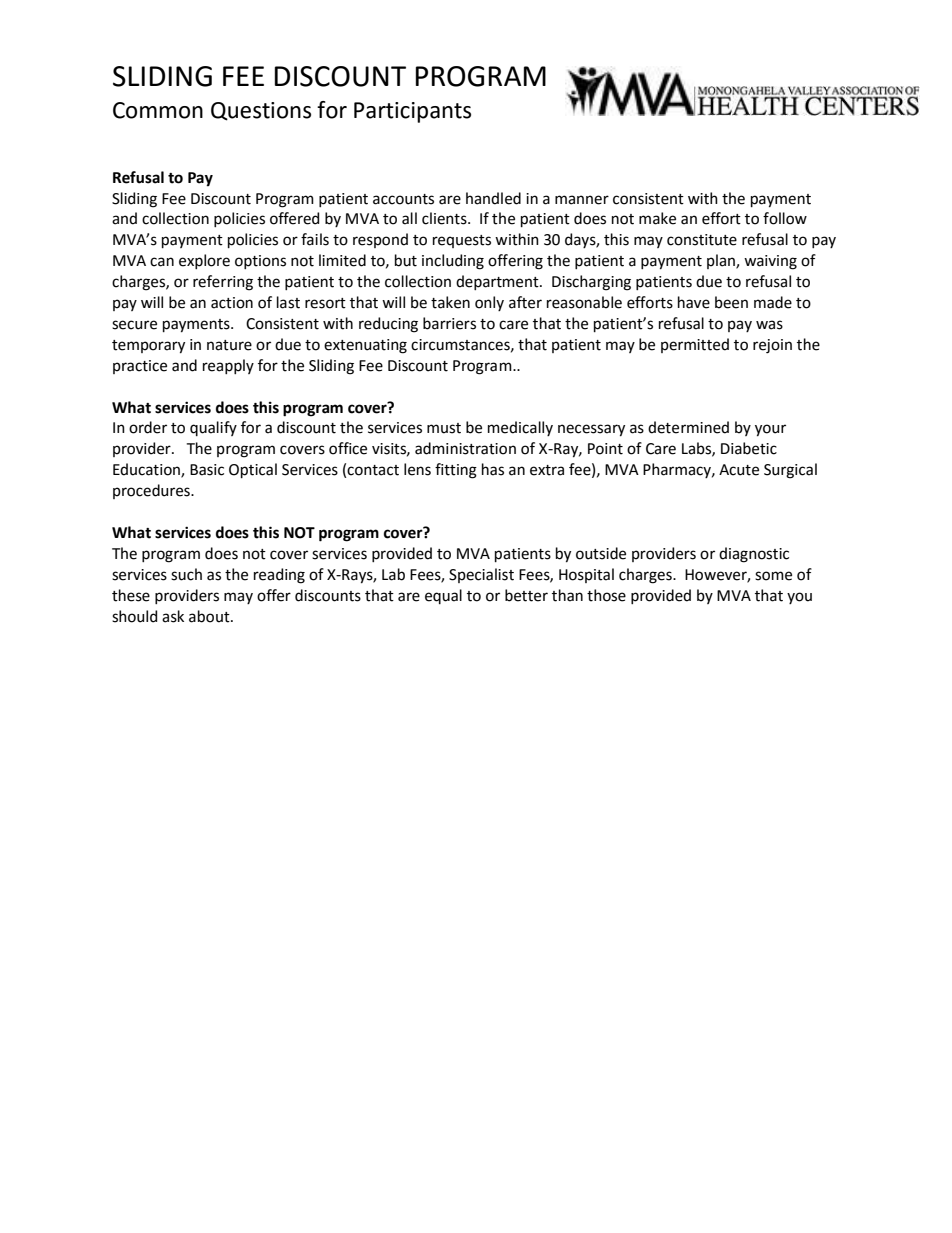 The image size is (952, 1233). Describe the element at coordinates (412, 112) in the screenshot. I see `Participants` at that location.
